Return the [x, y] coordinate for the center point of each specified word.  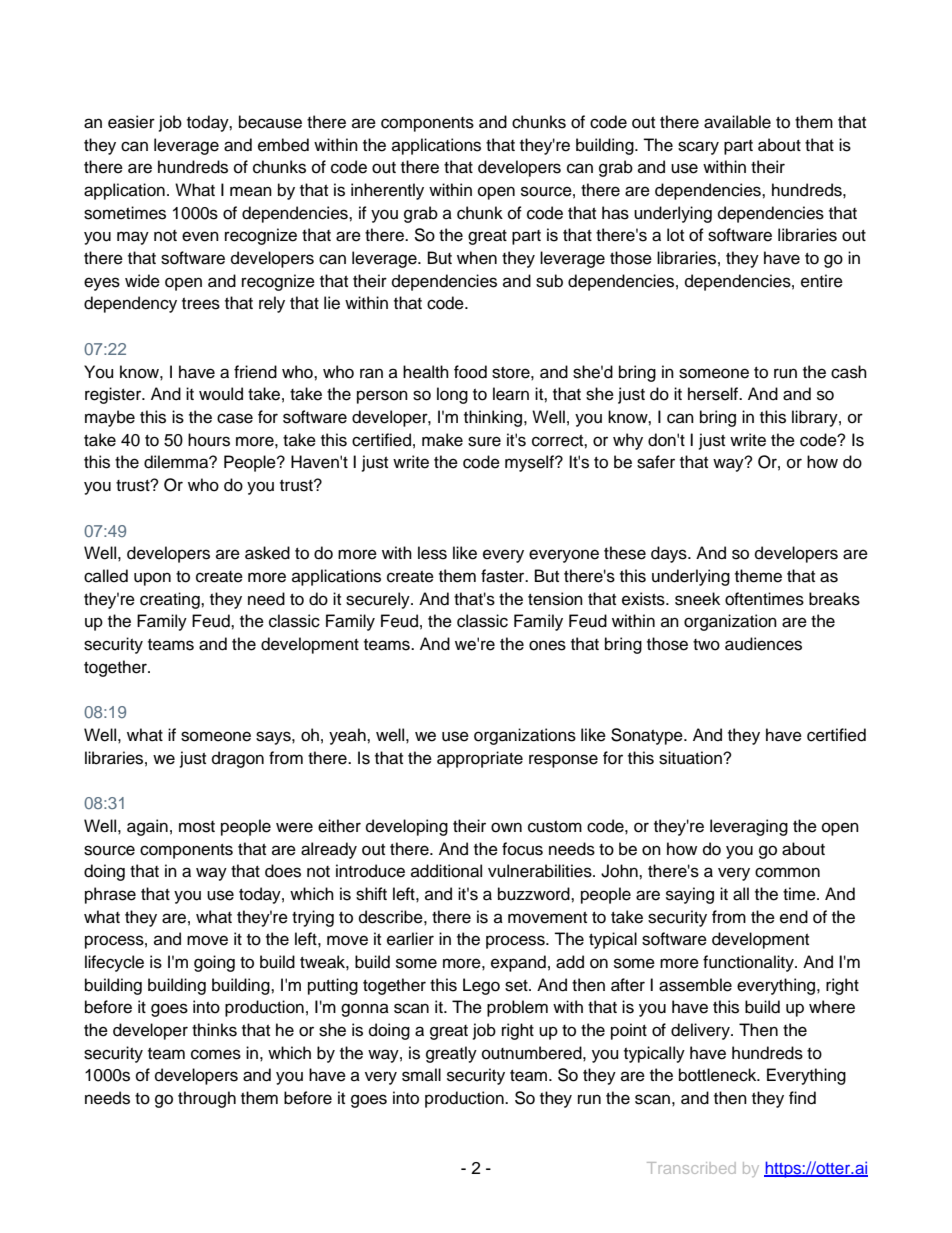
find [802, 1098]
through [207, 1099]
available [737, 122]
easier [131, 122]
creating [171, 600]
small [421, 1075]
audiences [763, 644]
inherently [387, 191]
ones [547, 645]
